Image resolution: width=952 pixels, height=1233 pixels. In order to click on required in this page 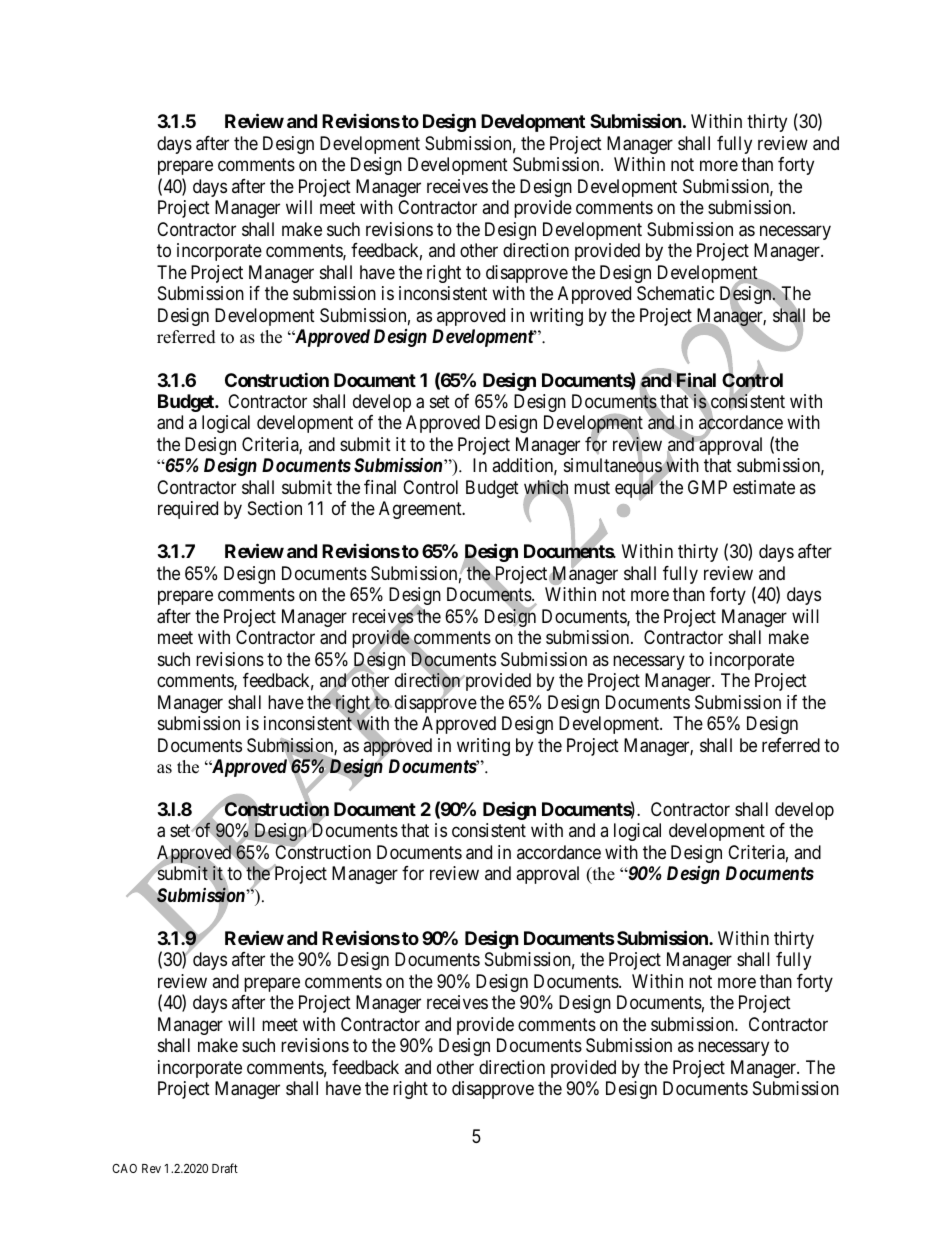, I will do `click(188, 510)`.
